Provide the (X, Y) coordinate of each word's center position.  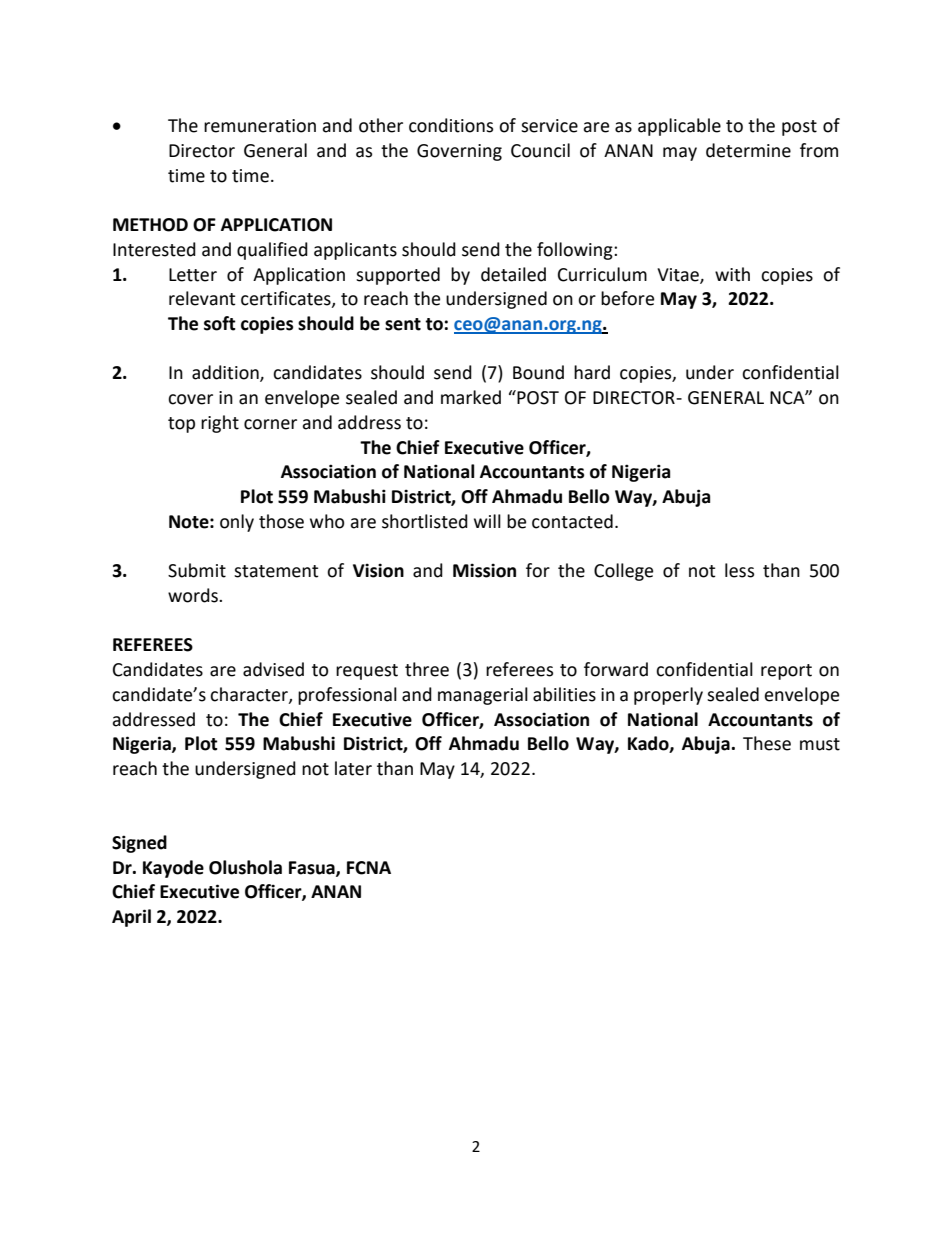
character (250, 695)
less (739, 570)
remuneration (260, 126)
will (487, 521)
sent (403, 324)
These (767, 743)
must (820, 744)
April (131, 918)
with (732, 274)
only (237, 523)
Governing (459, 152)
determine (748, 150)
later (353, 768)
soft (220, 323)
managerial (483, 696)
